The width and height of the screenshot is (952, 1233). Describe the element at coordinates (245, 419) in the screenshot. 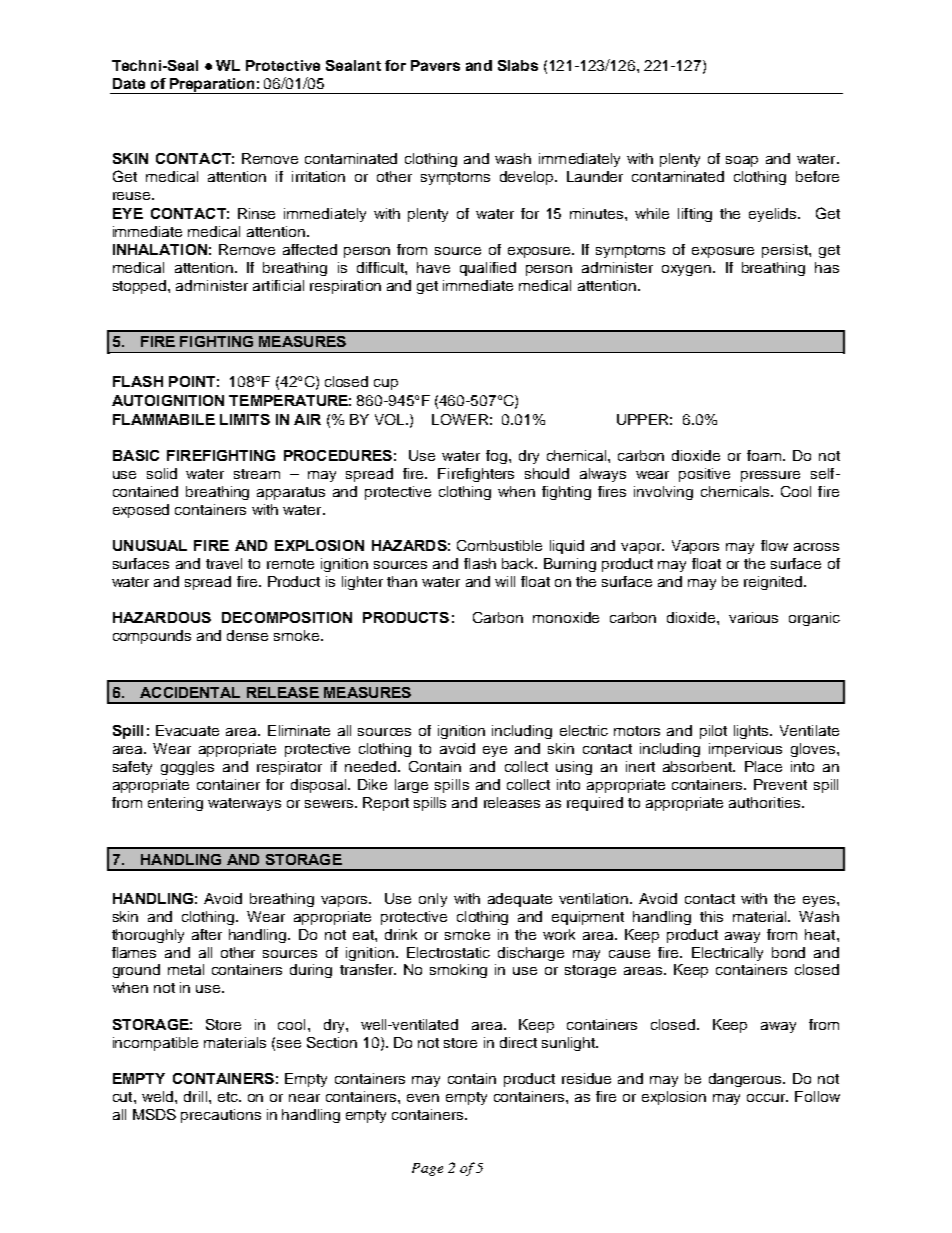

I see `LIMITS` at that location.
